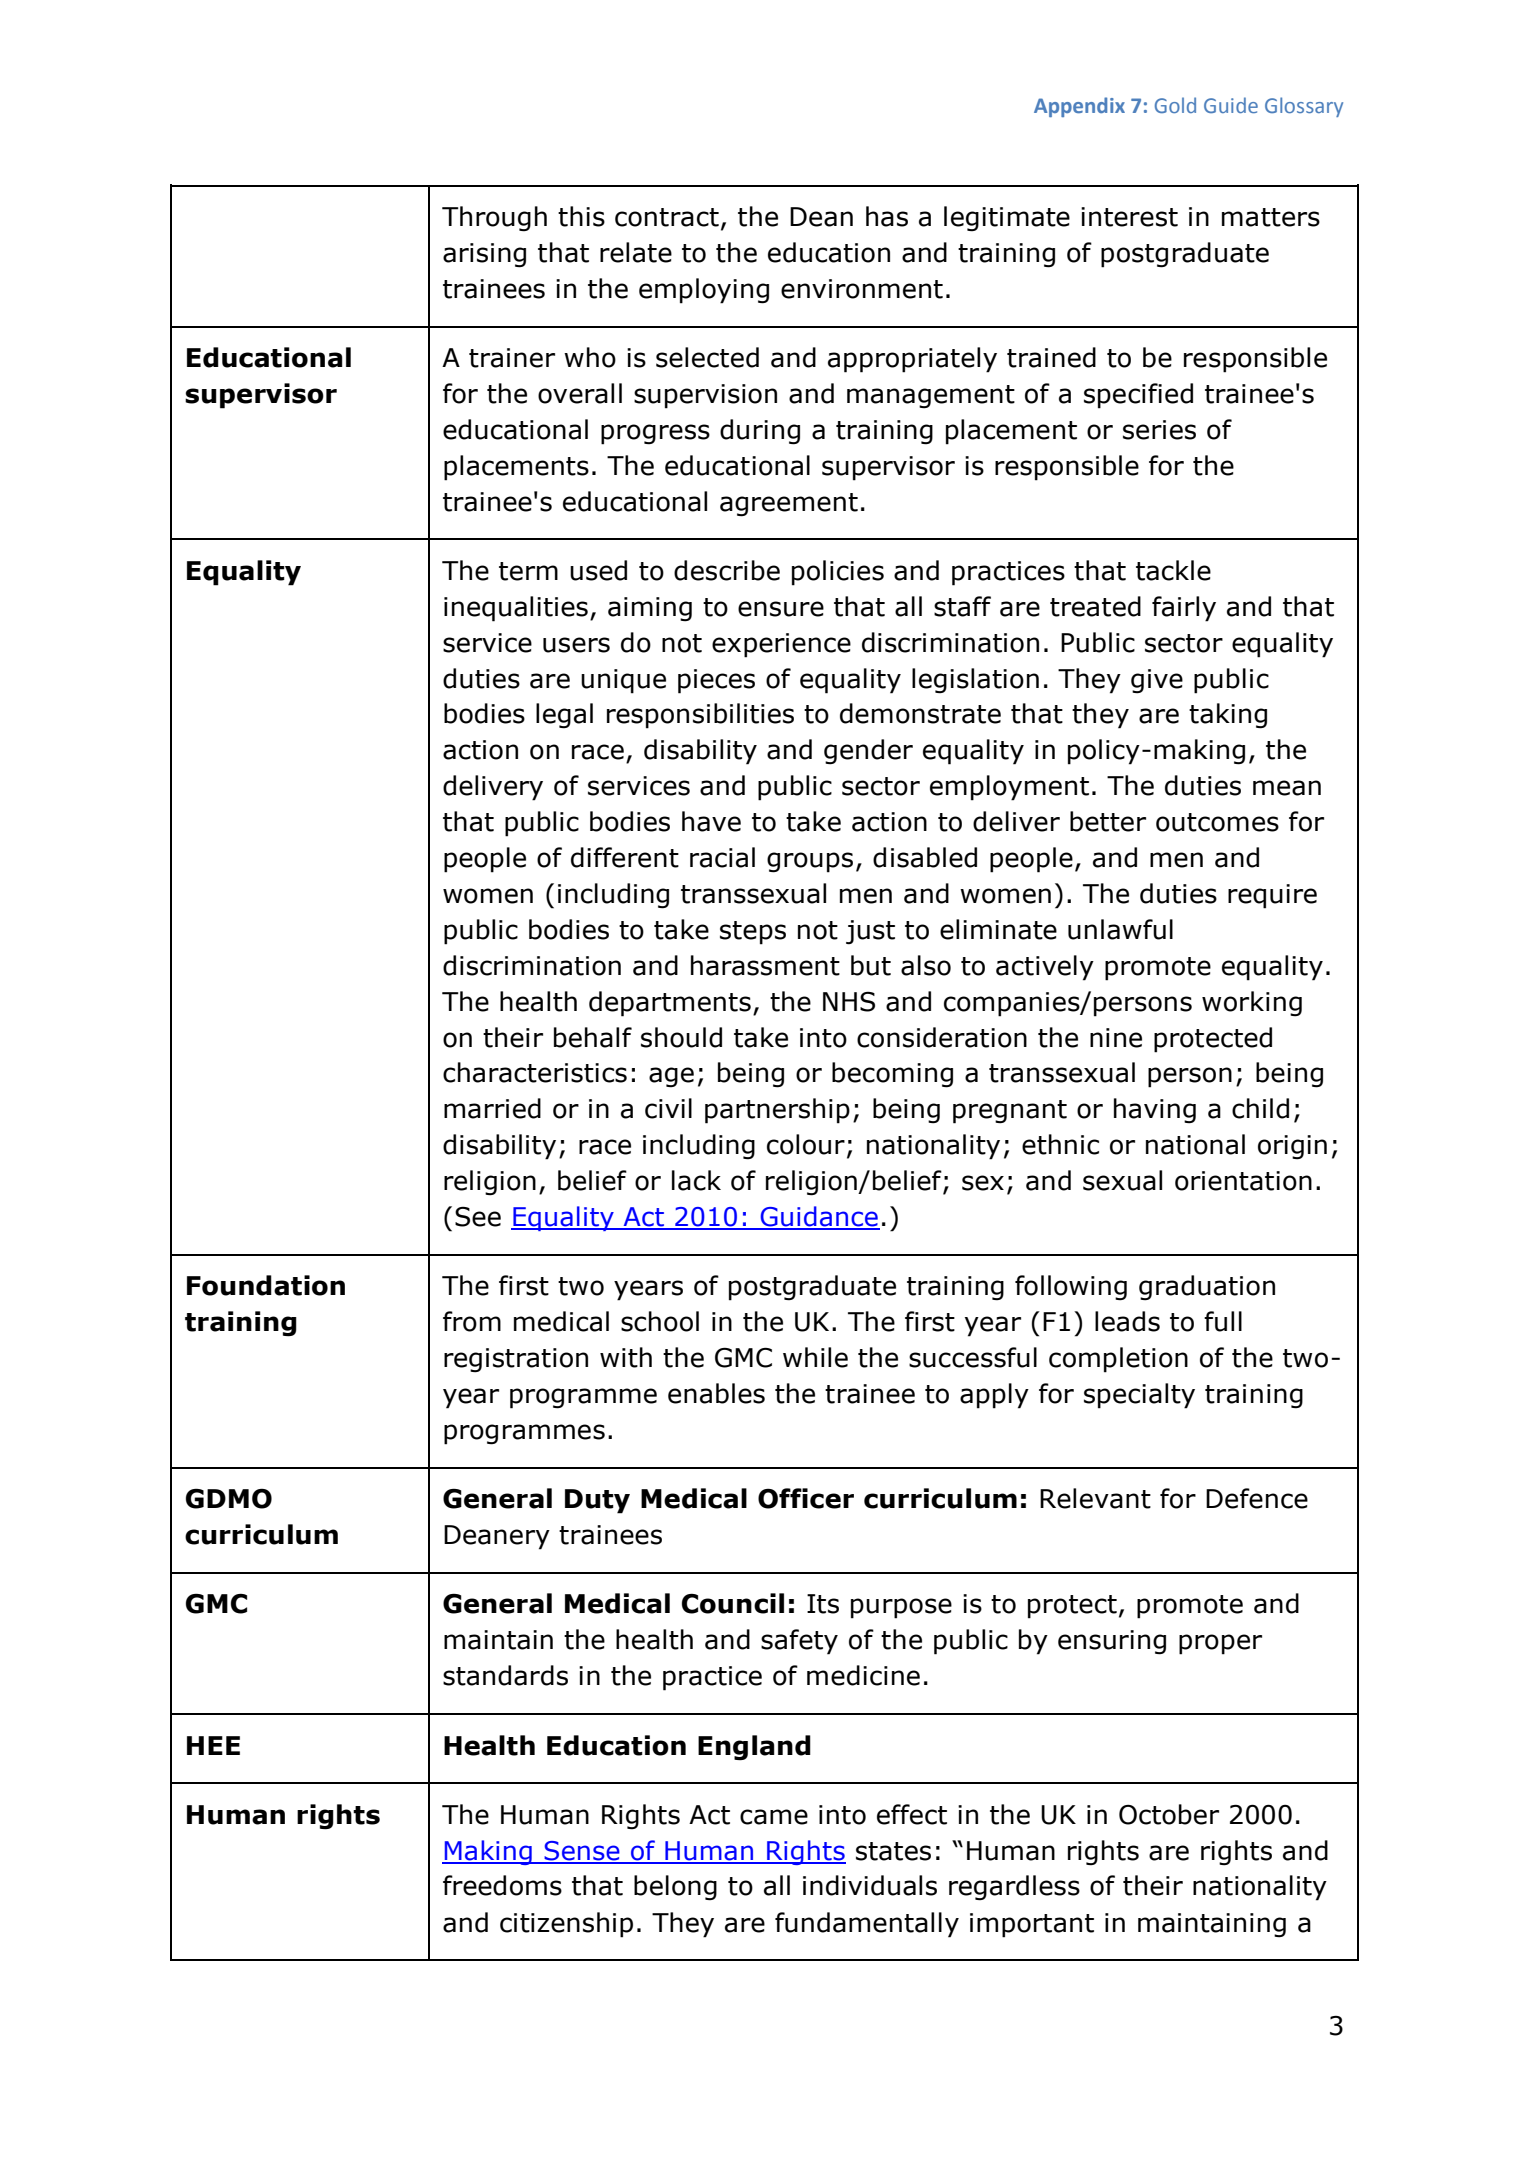  Describe the element at coordinates (765, 965) in the document. I see `harassment` at that location.
